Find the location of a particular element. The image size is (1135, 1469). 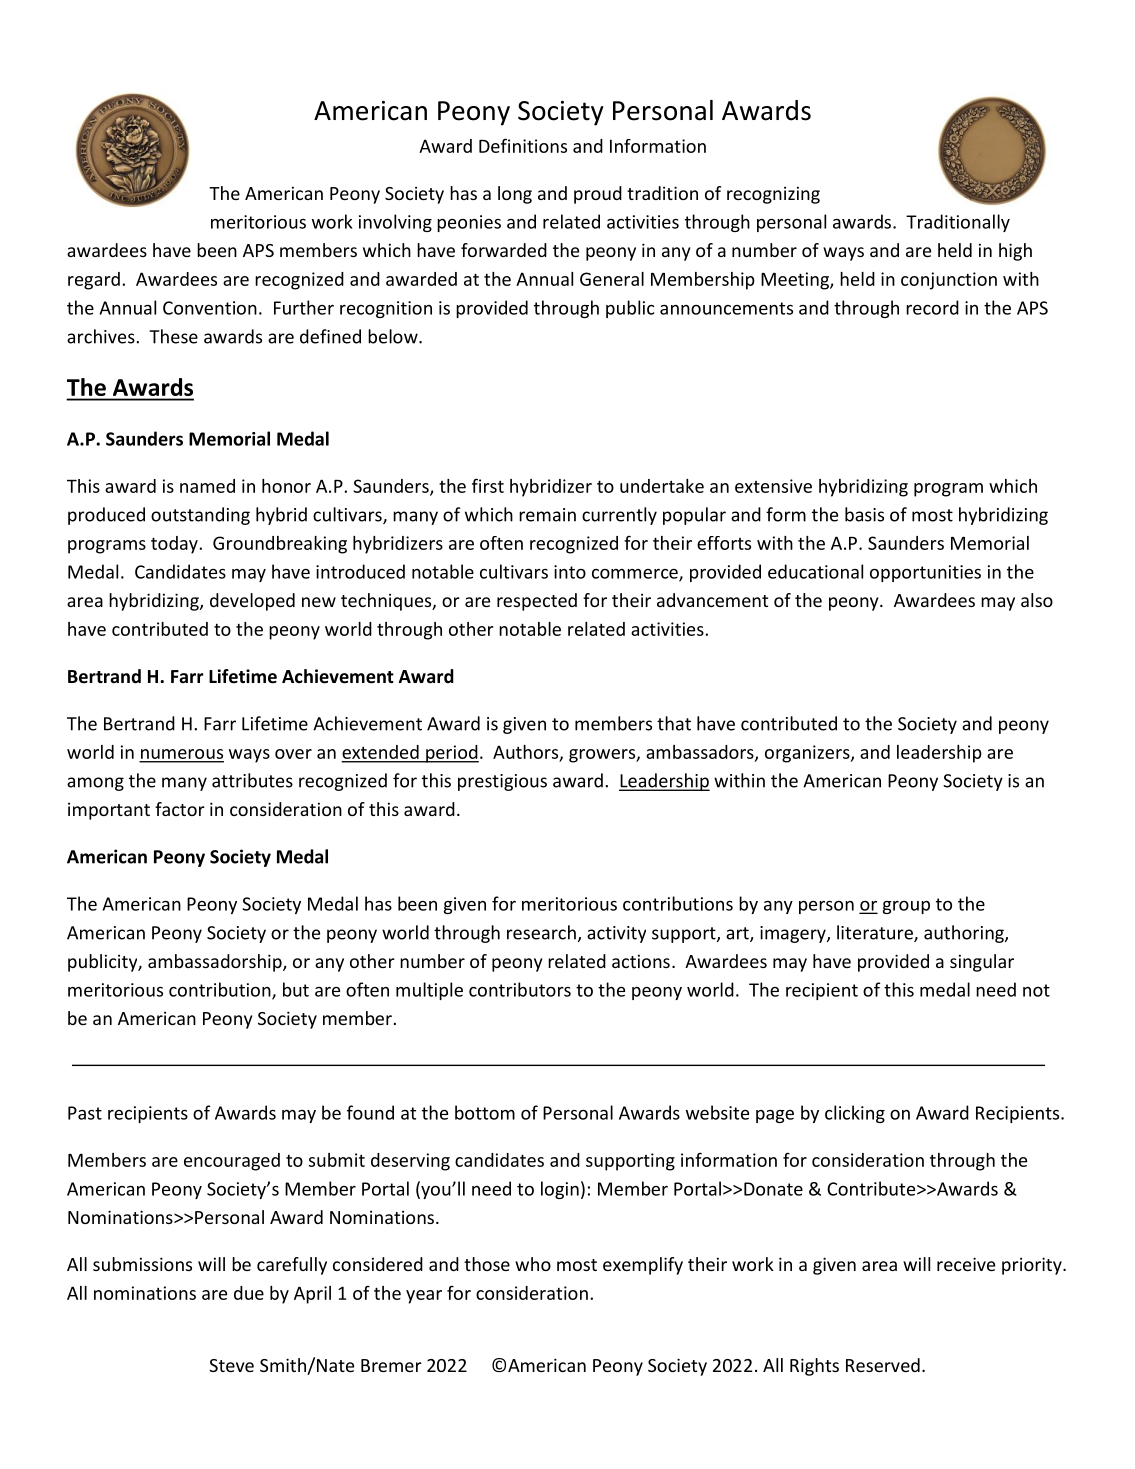

research is located at coordinates (541, 932).
